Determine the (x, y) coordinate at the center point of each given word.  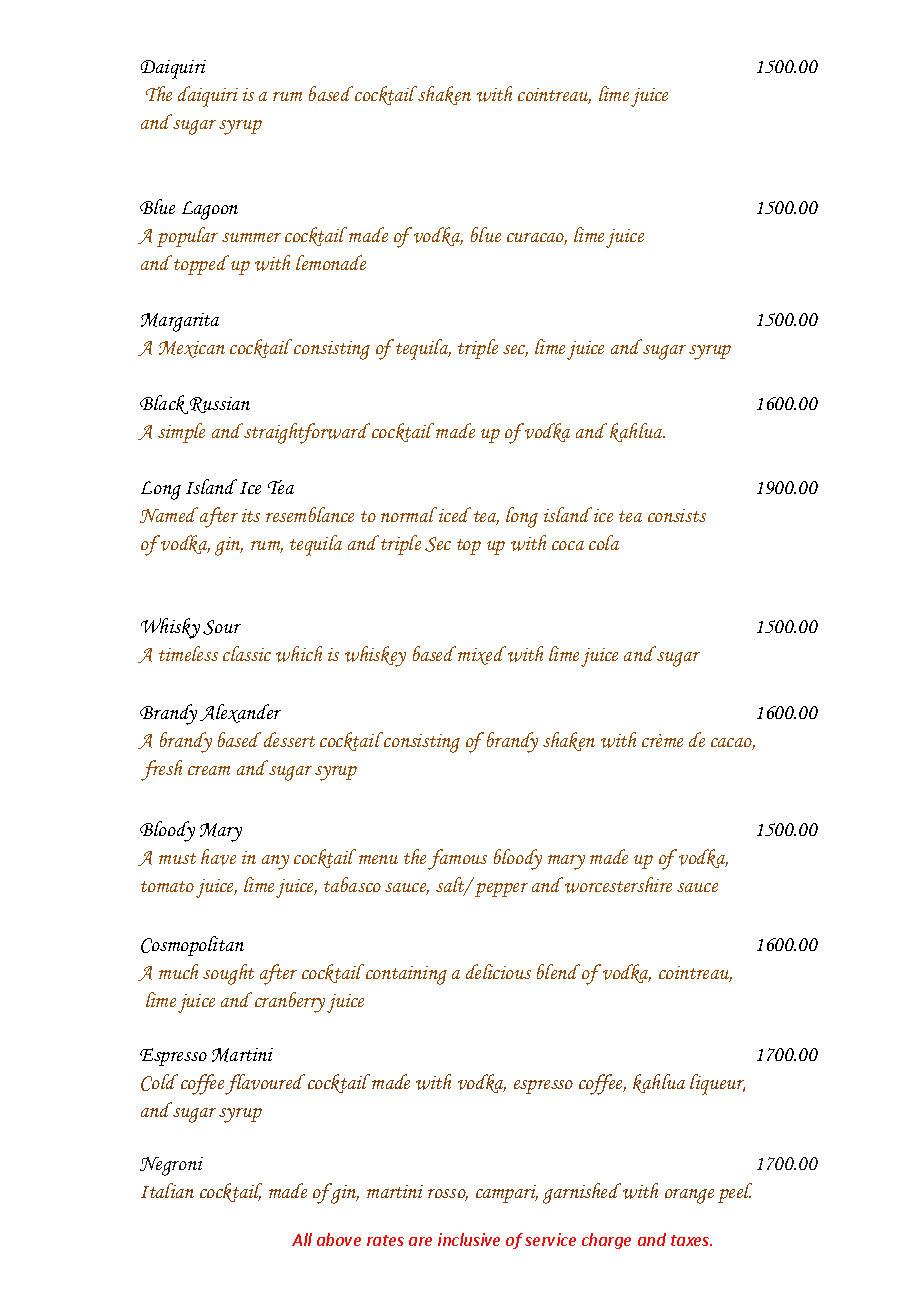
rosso (448, 1195)
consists (677, 515)
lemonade (331, 262)
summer (251, 237)
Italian (167, 1190)
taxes (691, 1240)
